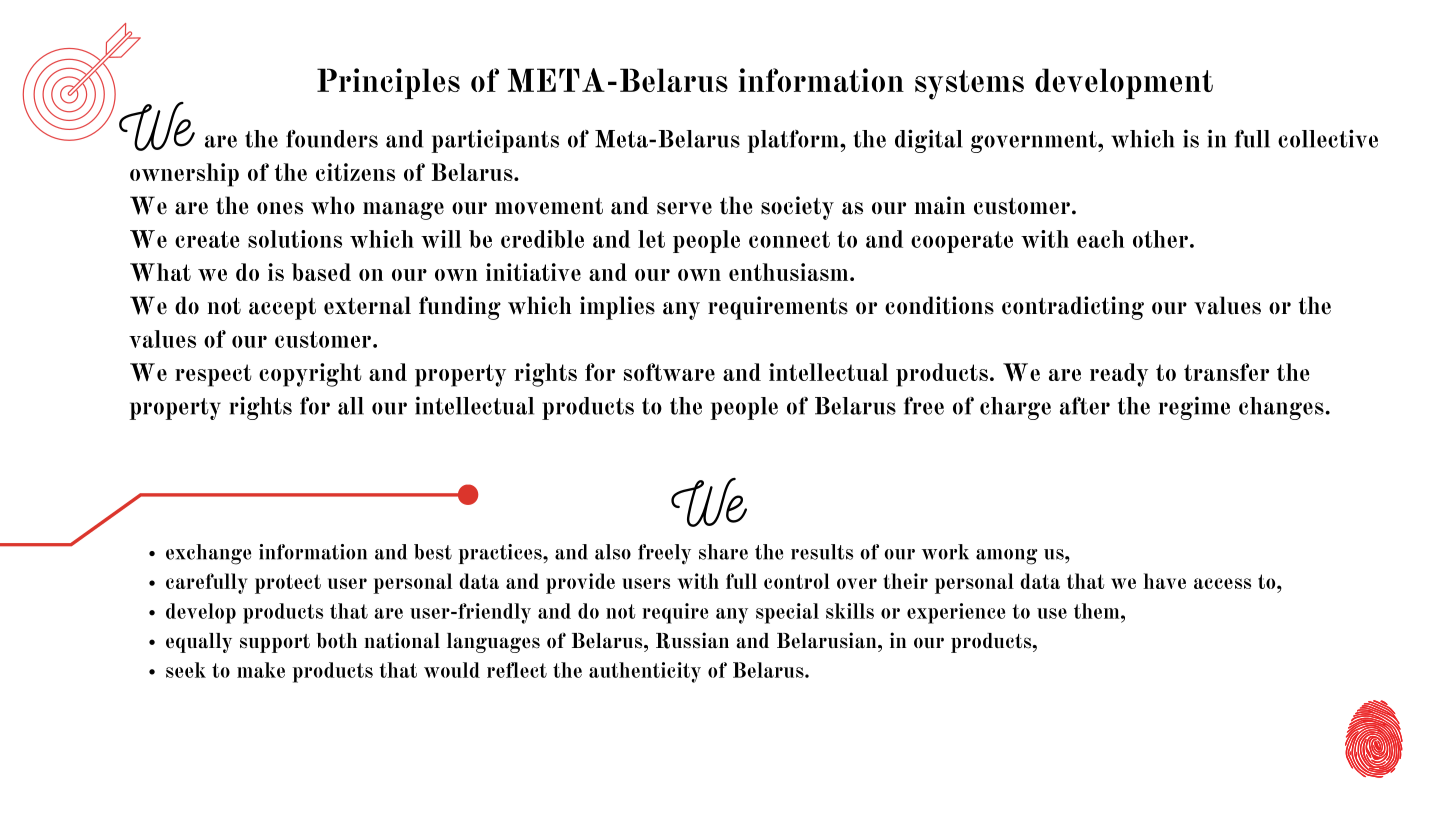  What do you see at coordinates (208, 554) in the screenshot?
I see `exchange` at bounding box center [208, 554].
